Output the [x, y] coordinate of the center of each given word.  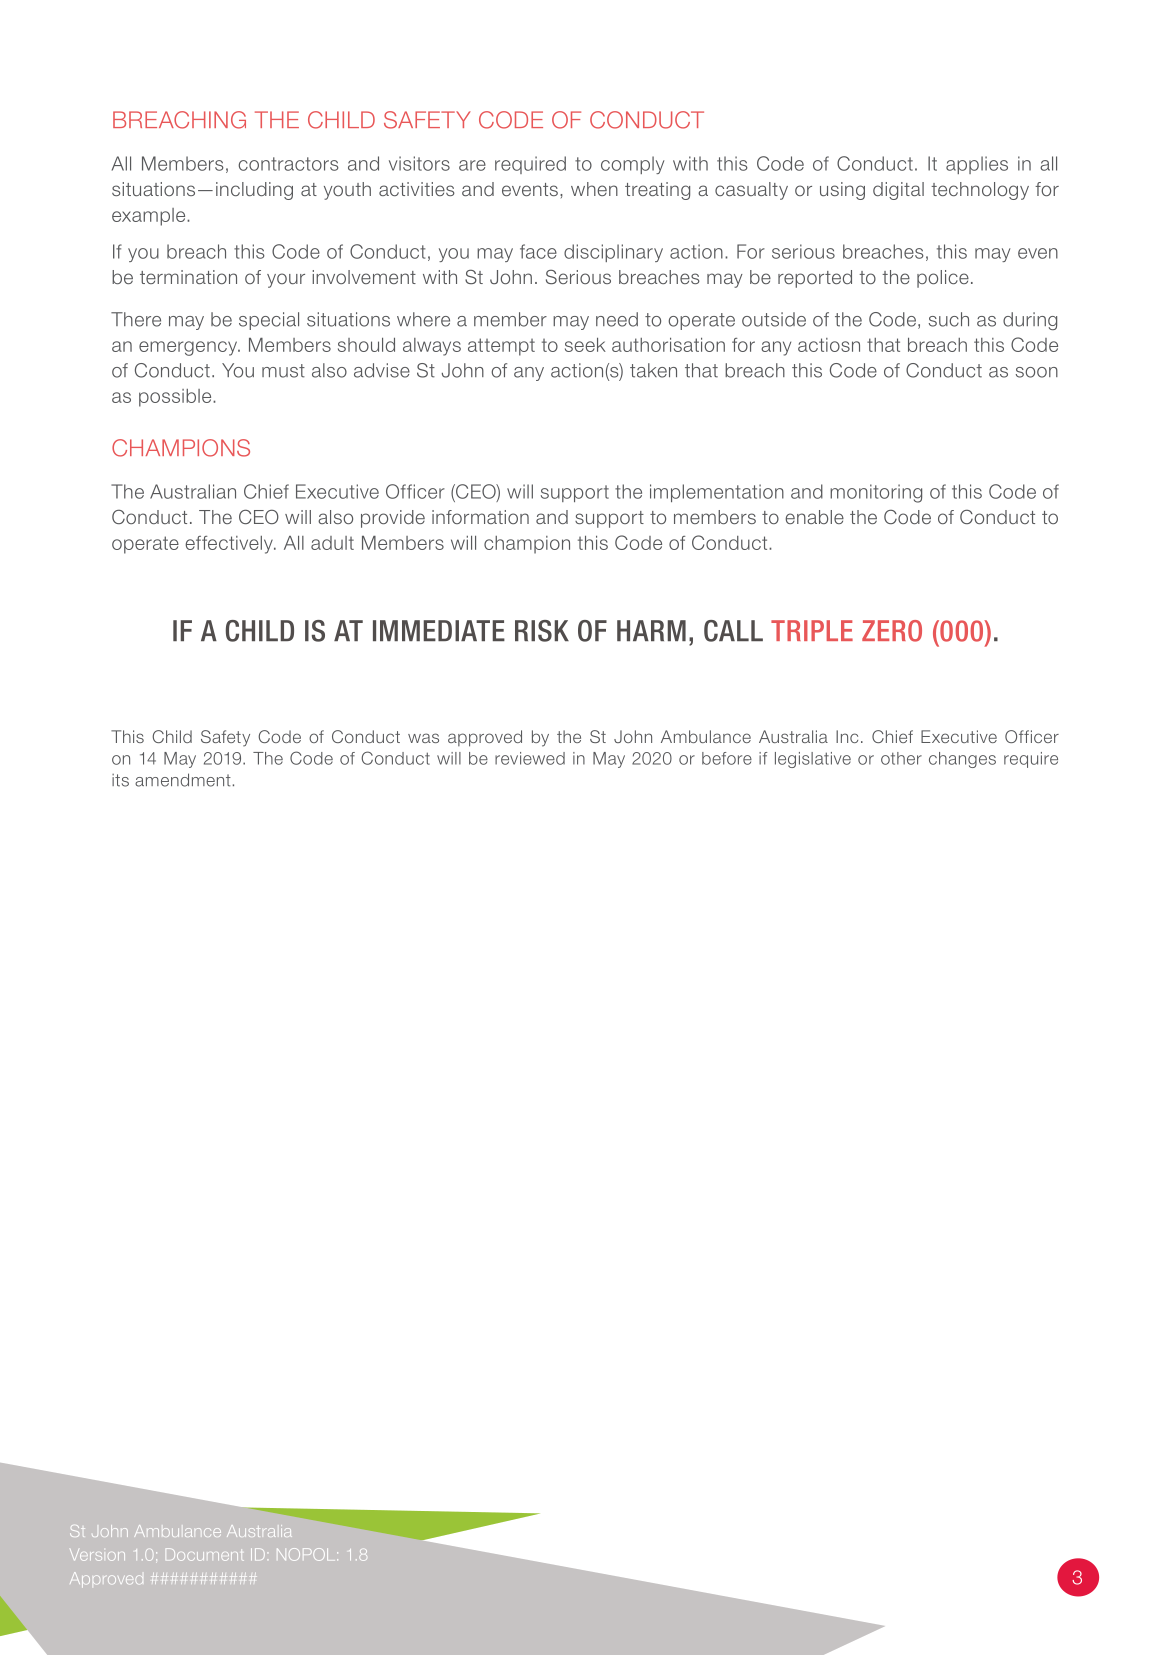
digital [898, 191]
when [594, 189]
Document [205, 1554]
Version [97, 1555]
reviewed [530, 758]
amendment [183, 780]
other [901, 758]
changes [962, 760]
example [150, 217]
